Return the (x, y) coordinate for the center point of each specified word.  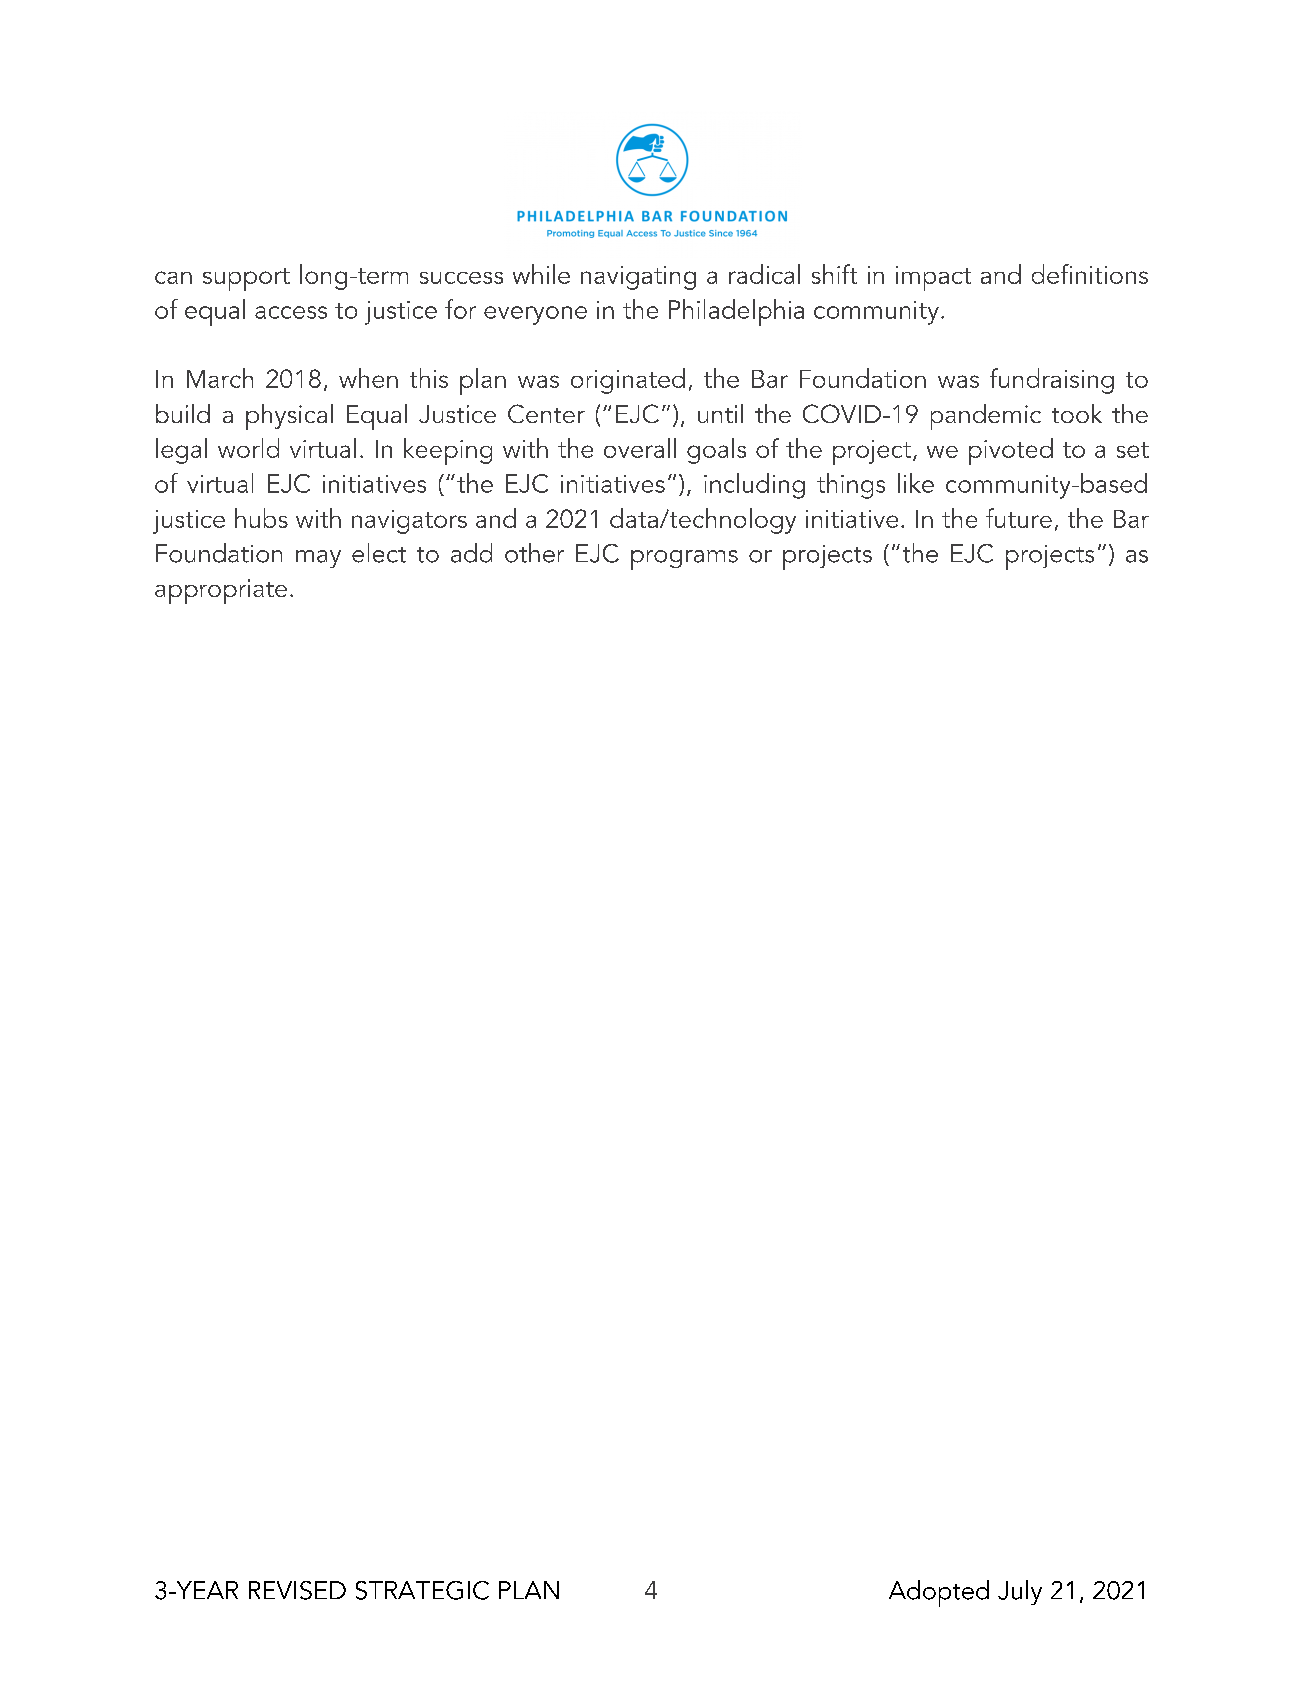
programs (684, 560)
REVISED (297, 1590)
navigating (638, 278)
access (291, 312)
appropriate (221, 591)
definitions (1090, 274)
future (1019, 518)
